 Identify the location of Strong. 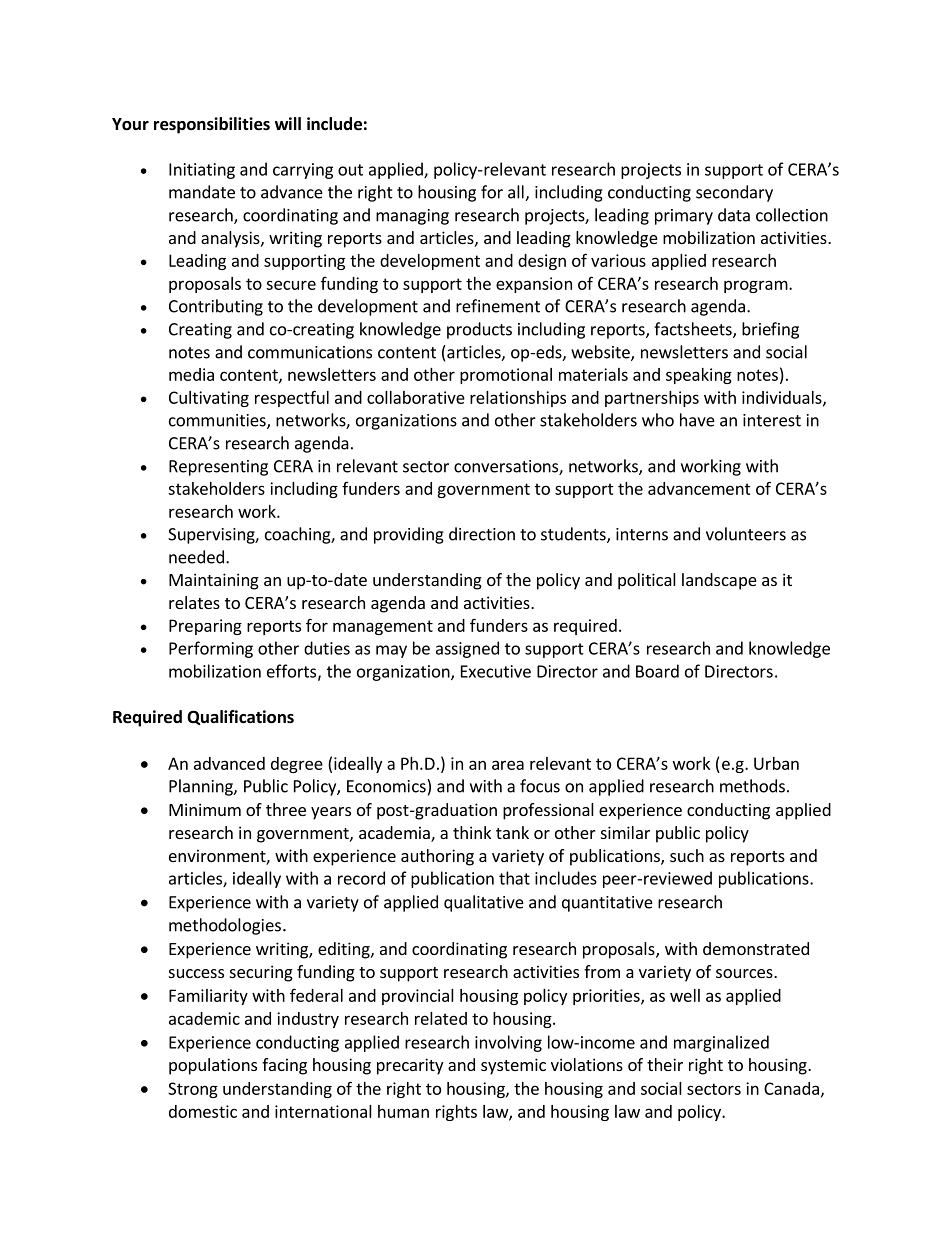
(193, 1090).
